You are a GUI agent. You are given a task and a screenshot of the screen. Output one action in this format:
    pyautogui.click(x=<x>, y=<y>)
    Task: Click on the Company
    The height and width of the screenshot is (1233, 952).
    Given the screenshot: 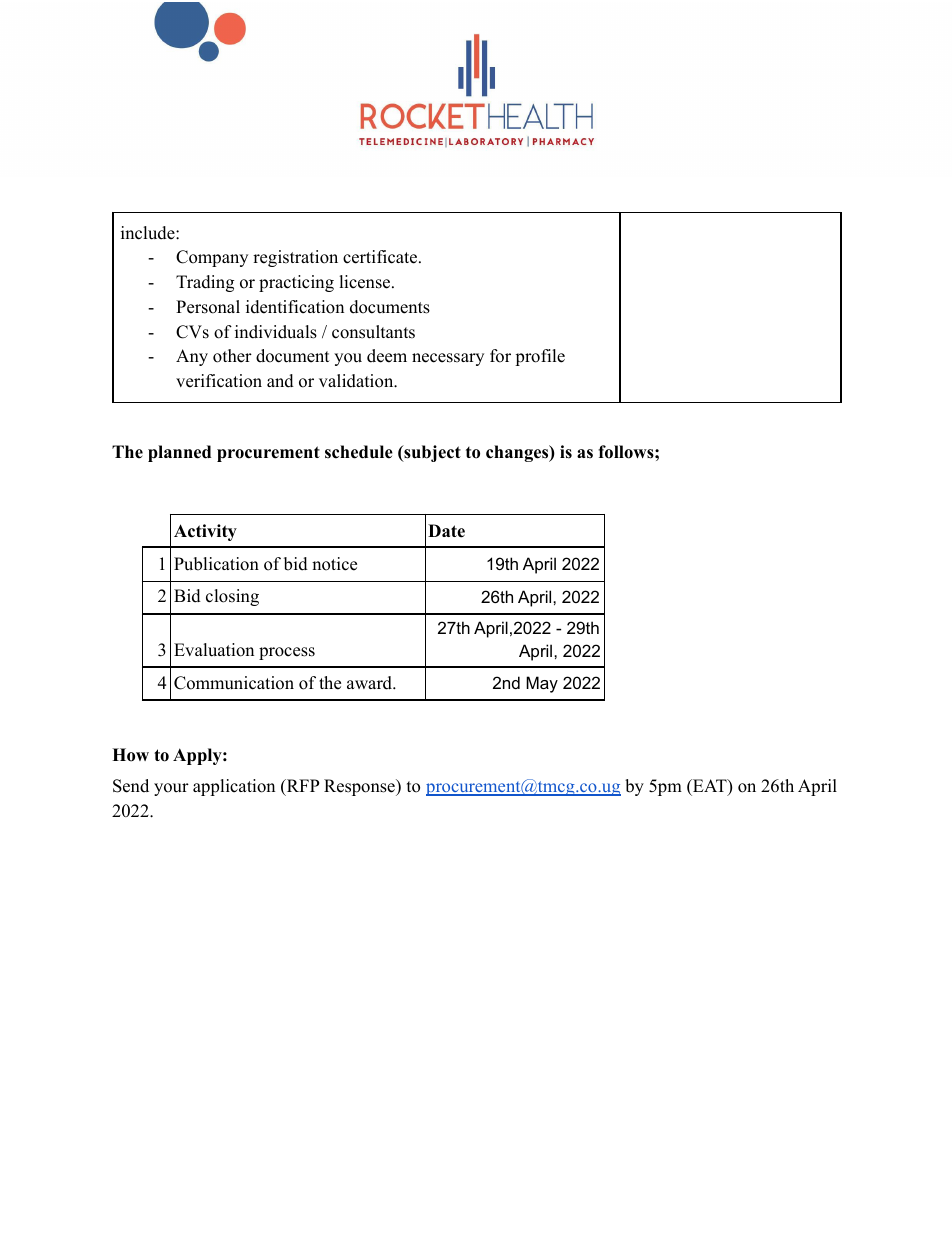 What is the action you would take?
    pyautogui.click(x=212, y=258)
